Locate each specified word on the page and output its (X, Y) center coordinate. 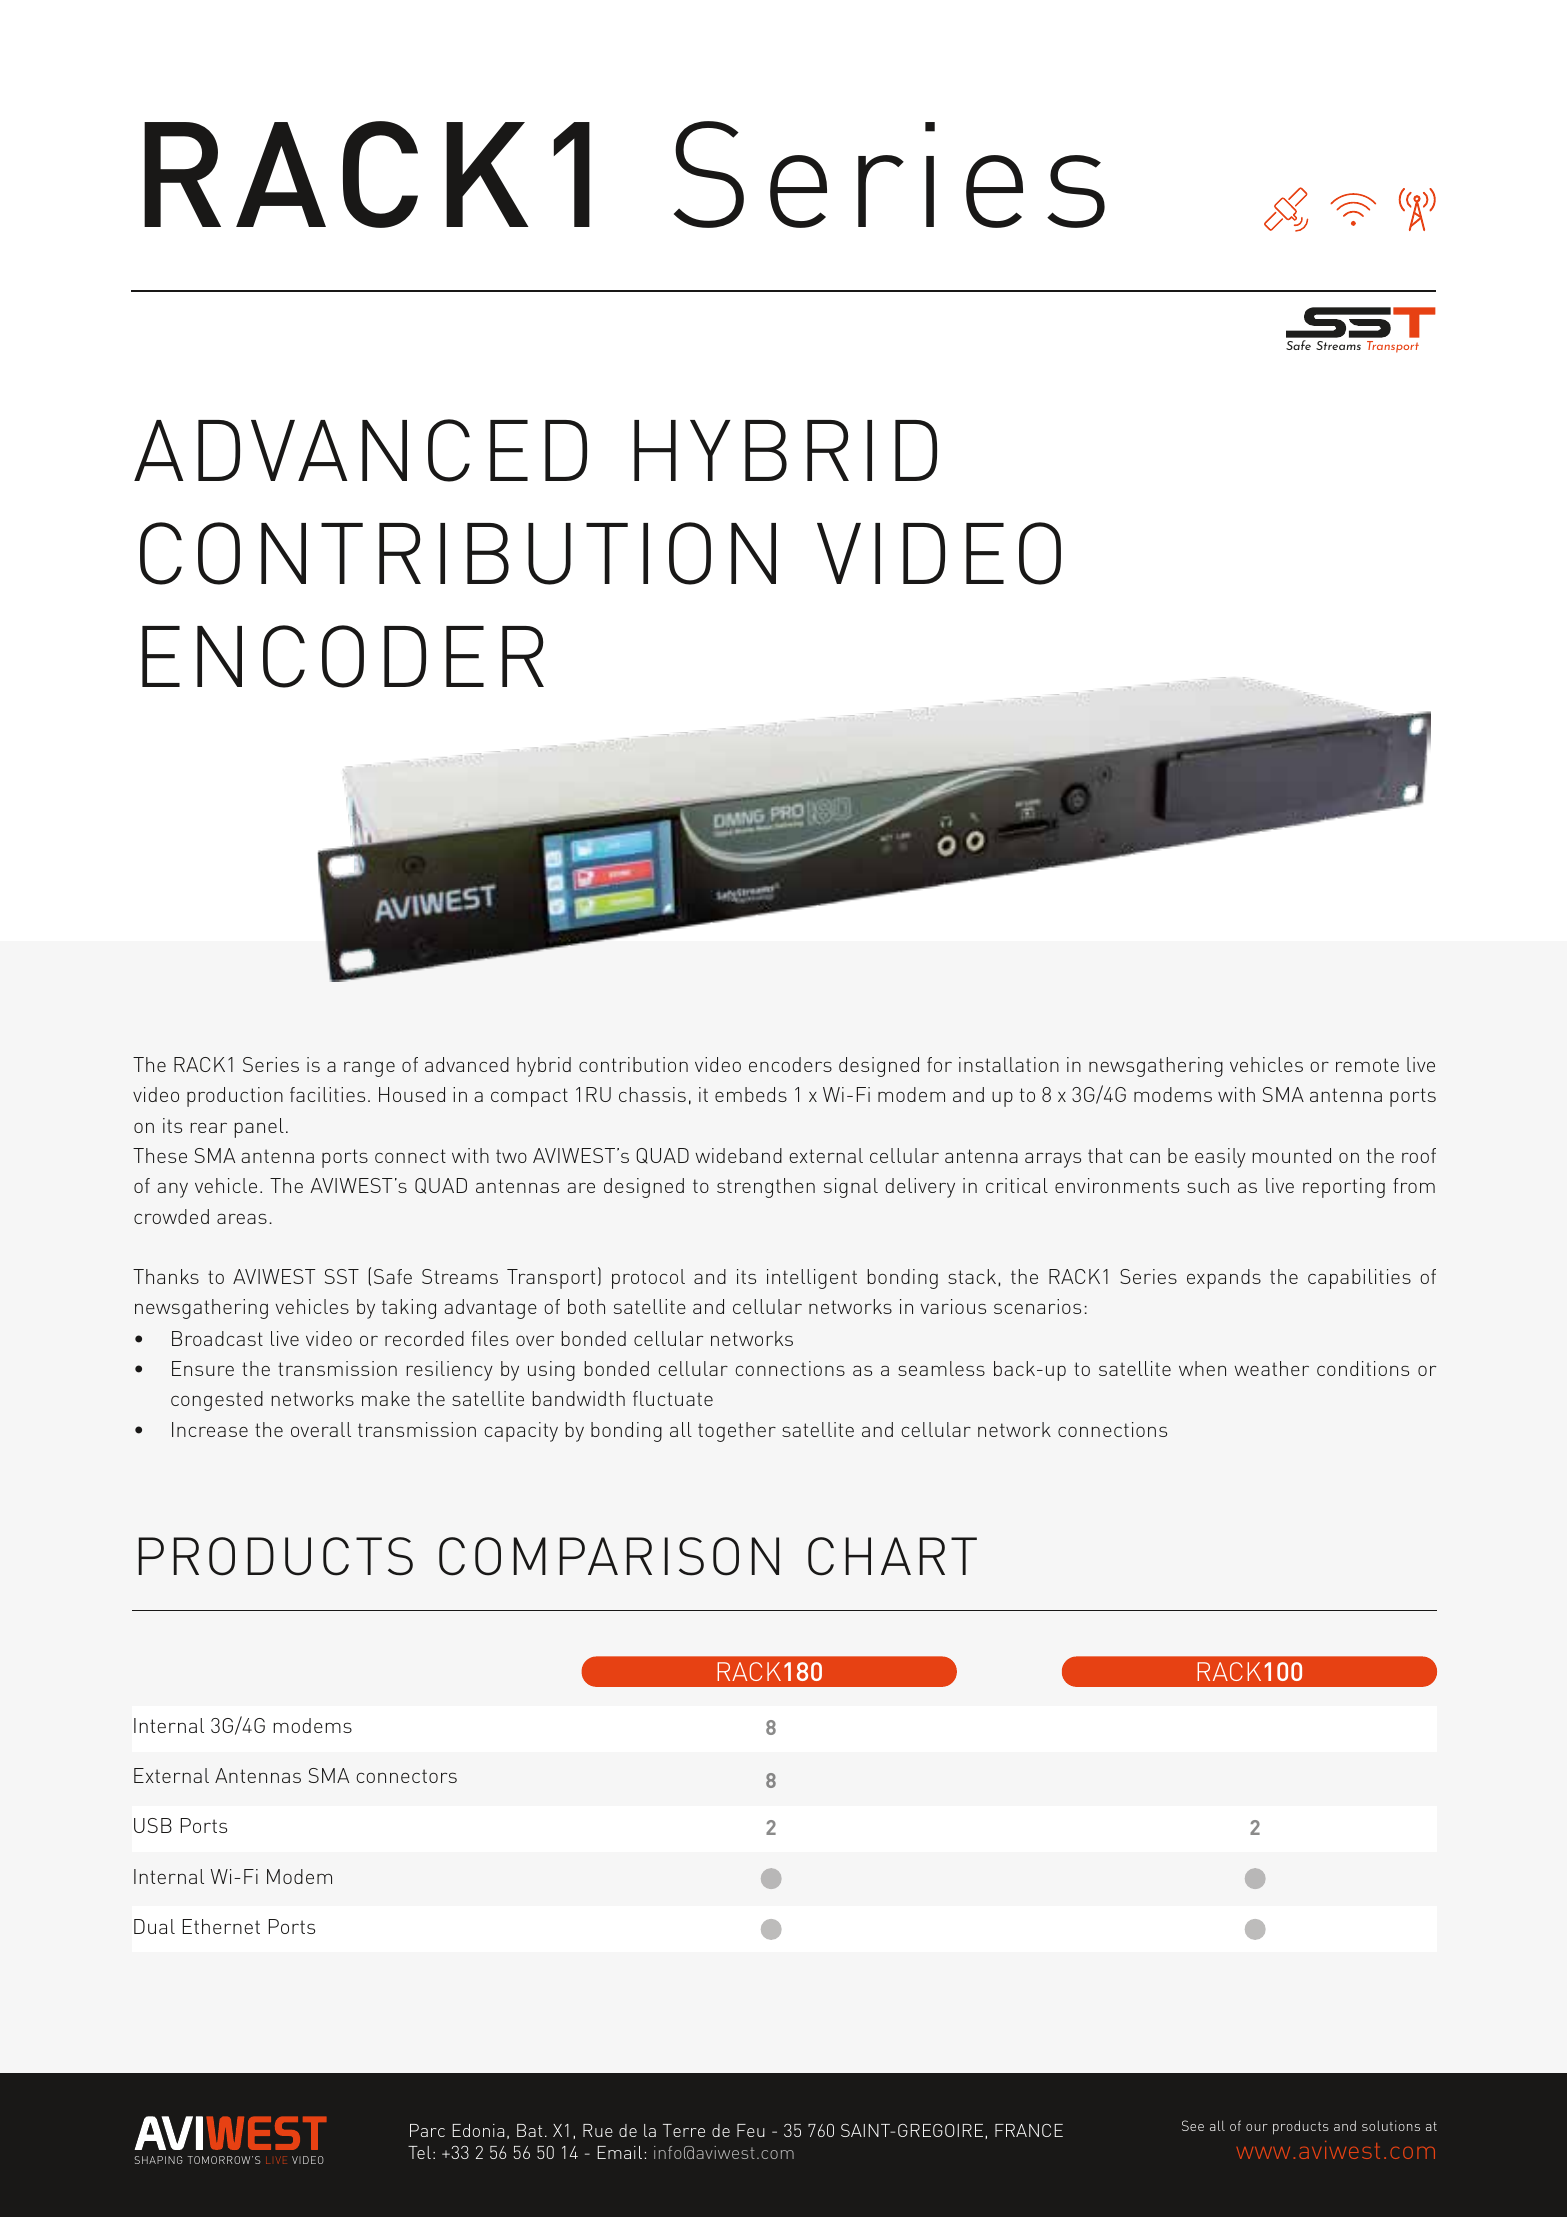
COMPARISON (609, 1556)
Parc (427, 2130)
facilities (327, 1094)
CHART (892, 1556)
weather (1271, 1368)
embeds (751, 1094)
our (1257, 2127)
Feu (751, 2130)
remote (1367, 1065)
